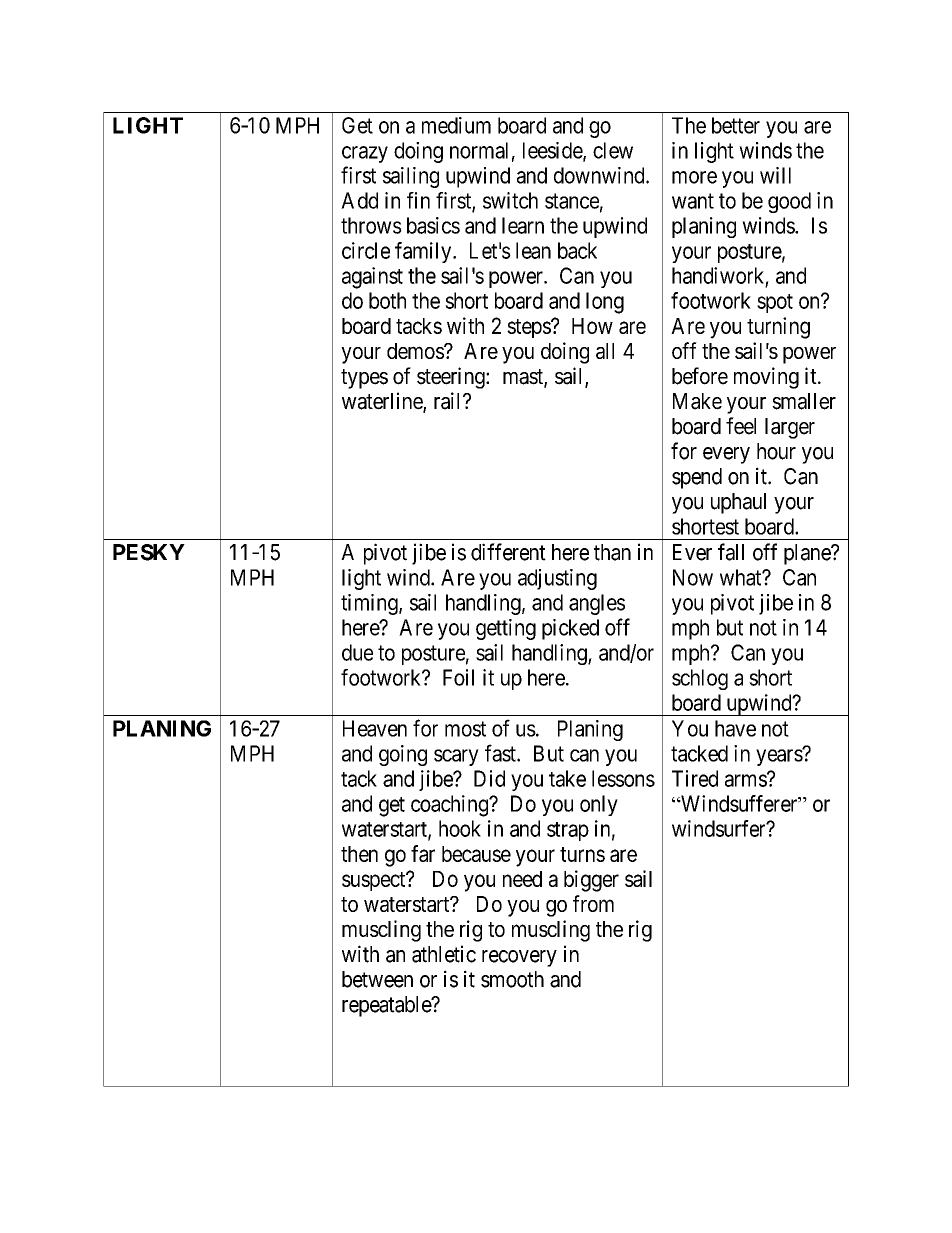  I want to click on better, so click(736, 125).
